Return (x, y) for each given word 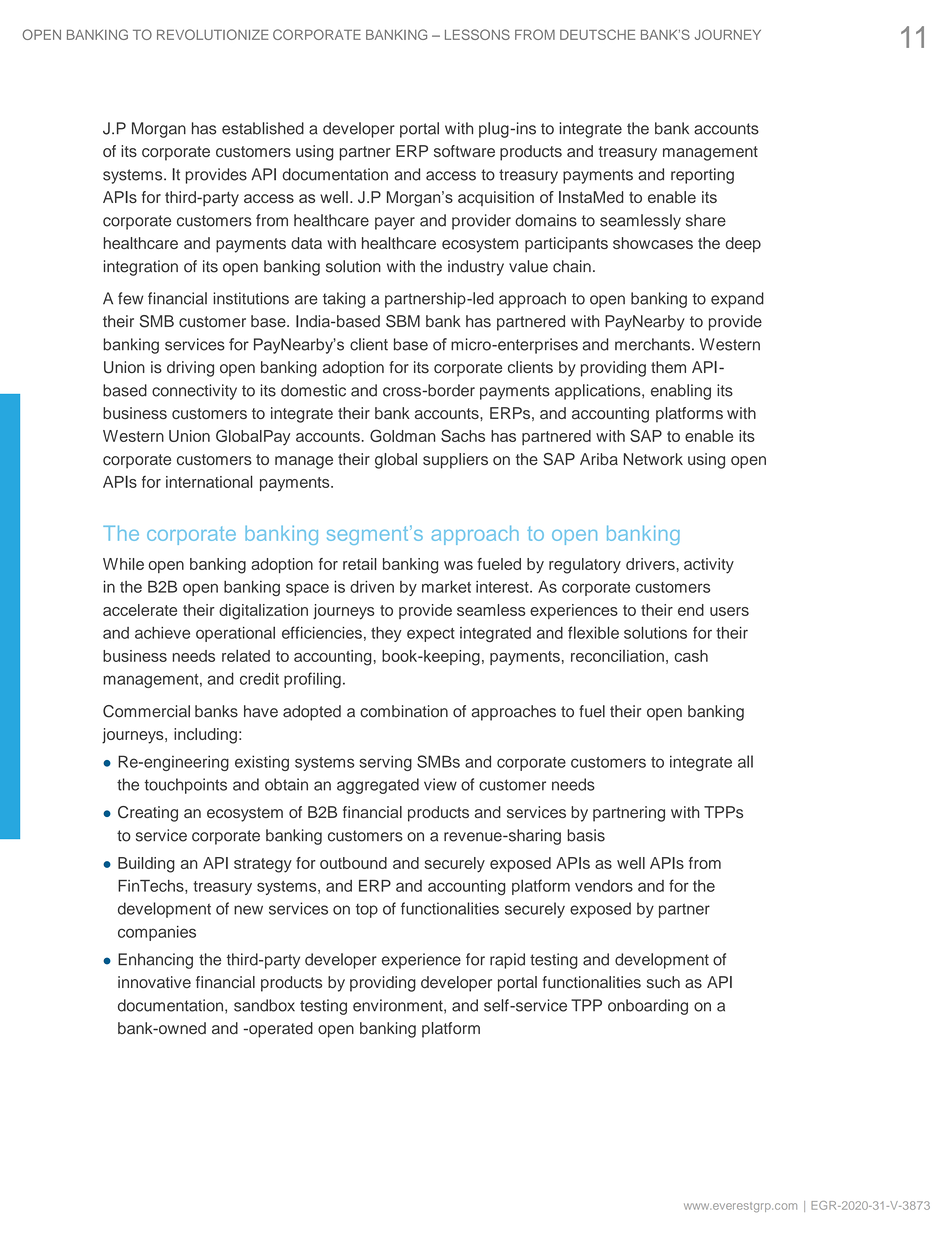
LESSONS (477, 34)
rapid (507, 961)
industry (476, 268)
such (663, 982)
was (458, 565)
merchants (654, 344)
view (440, 784)
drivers (650, 564)
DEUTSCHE (597, 34)
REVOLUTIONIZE (212, 34)
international (209, 481)
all (745, 761)
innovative (154, 982)
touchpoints (185, 786)
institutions (251, 298)
